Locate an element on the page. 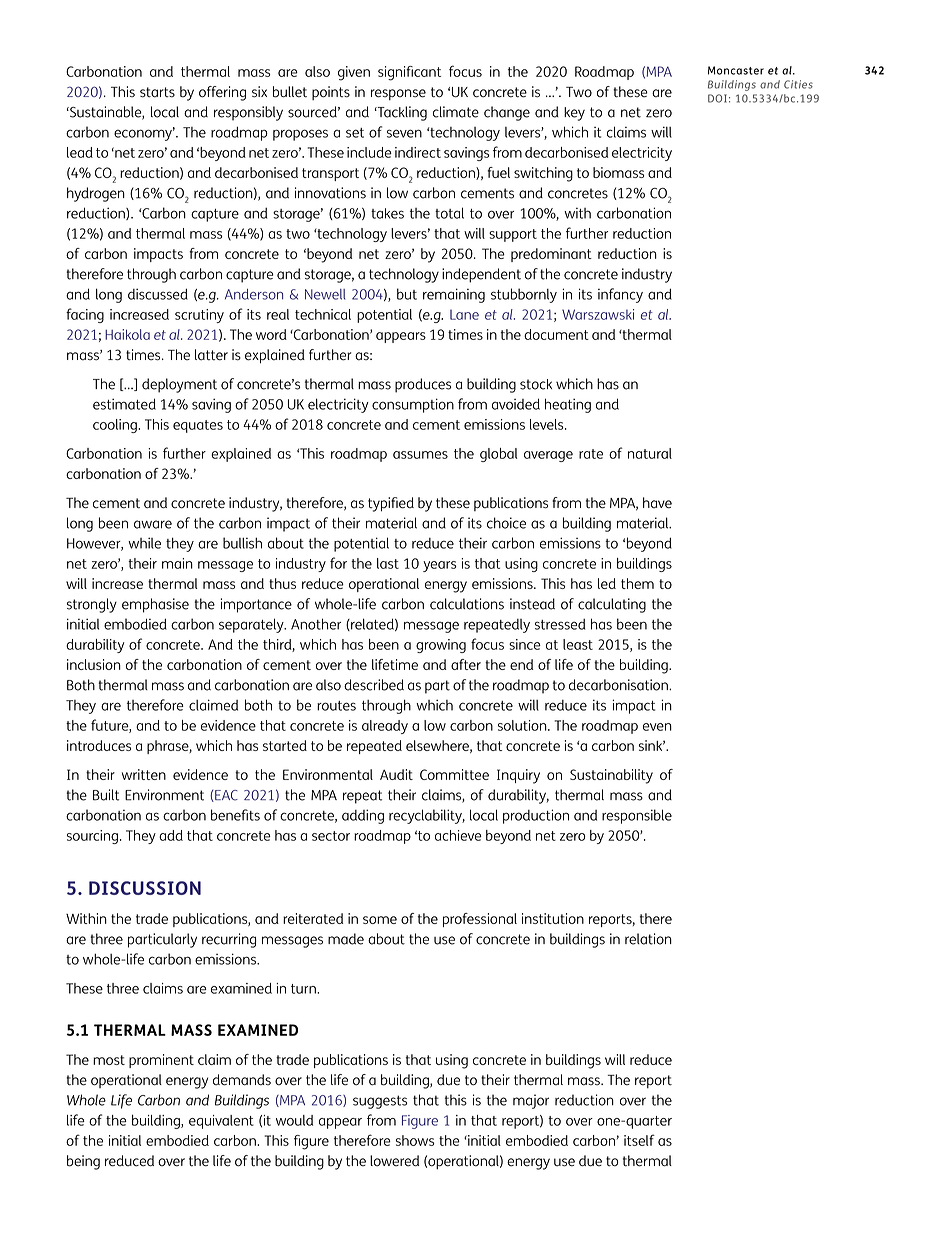 The width and height of the page is (952, 1233). DOI is located at coordinates (717, 98).
